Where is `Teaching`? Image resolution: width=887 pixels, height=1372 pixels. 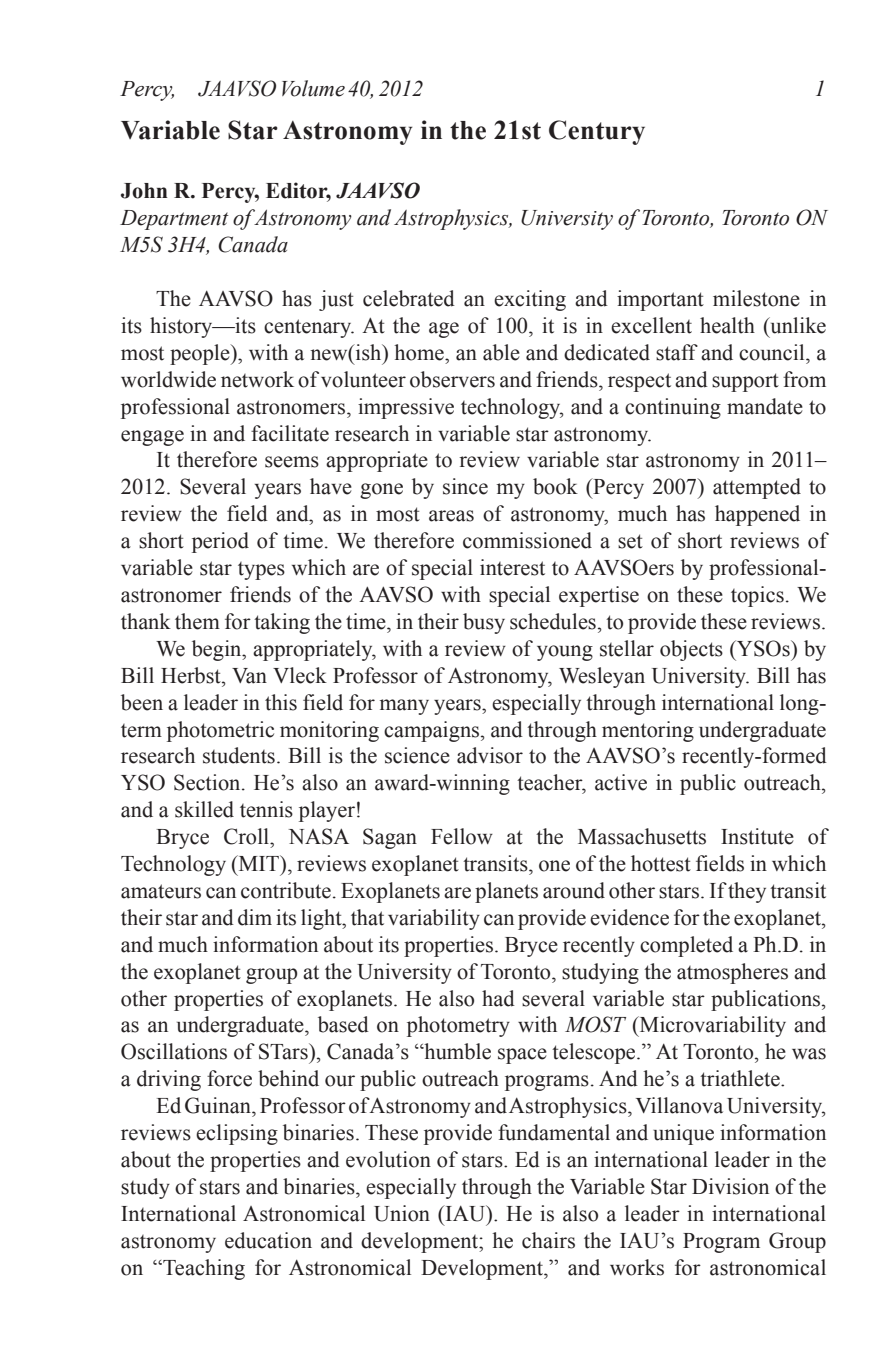
Teaching is located at coordinates (203, 1269).
